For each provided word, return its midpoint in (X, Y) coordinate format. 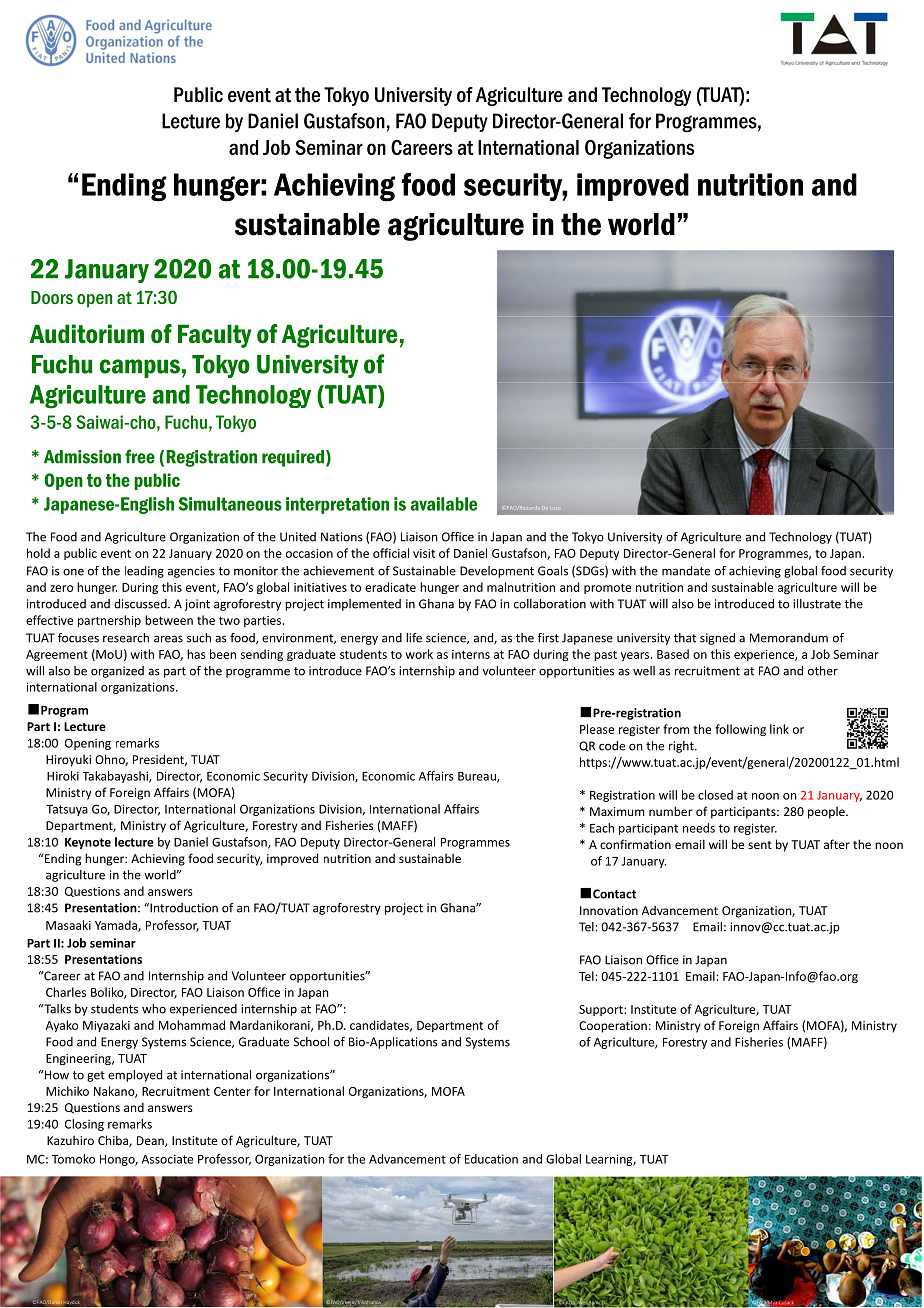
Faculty (214, 336)
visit (424, 553)
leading (144, 572)
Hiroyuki (68, 761)
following (740, 730)
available (443, 504)
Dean (151, 1141)
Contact (614, 894)
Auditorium (87, 334)
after (837, 844)
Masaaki (68, 925)
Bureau (478, 777)
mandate (686, 571)
